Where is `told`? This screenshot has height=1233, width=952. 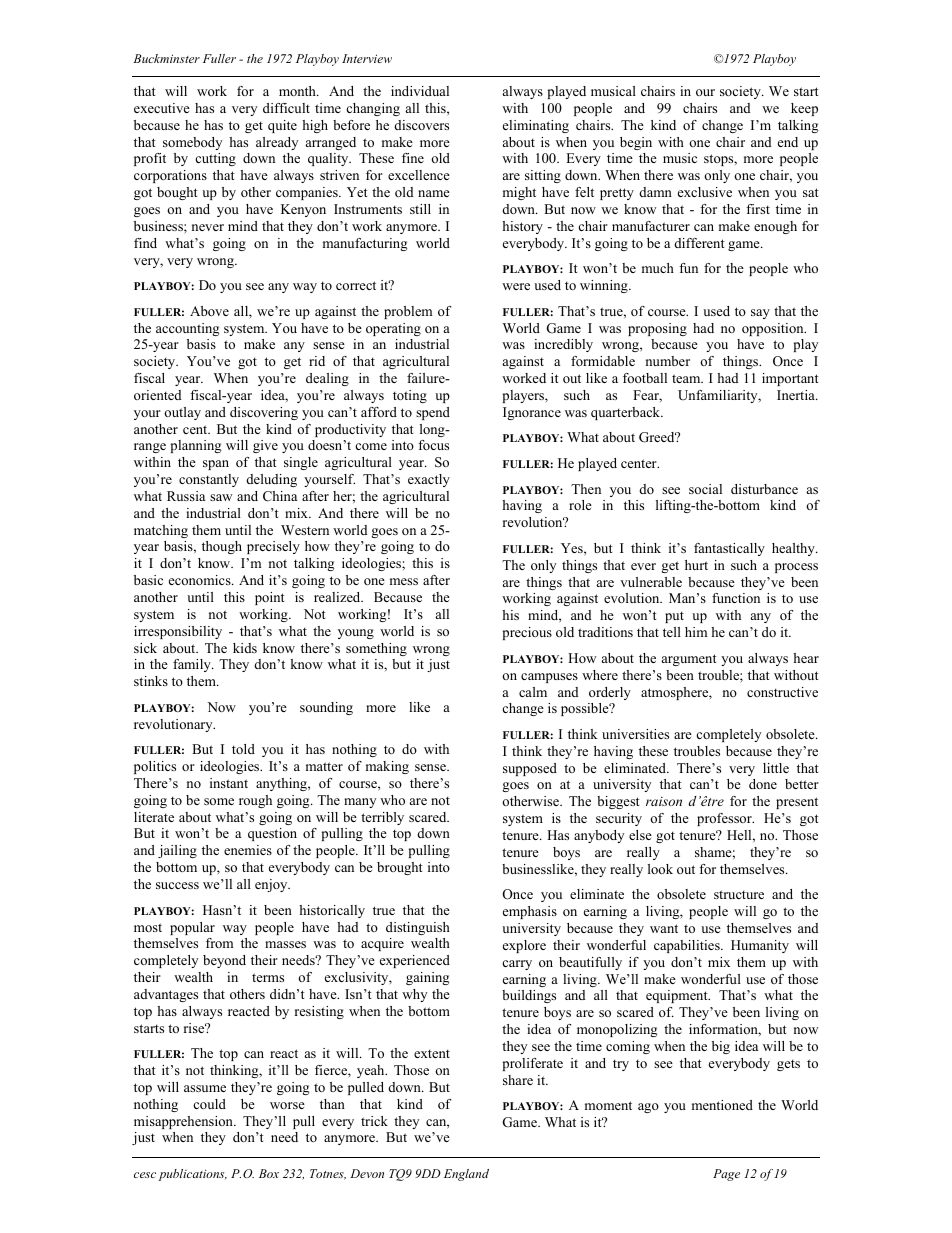
told is located at coordinates (243, 749).
